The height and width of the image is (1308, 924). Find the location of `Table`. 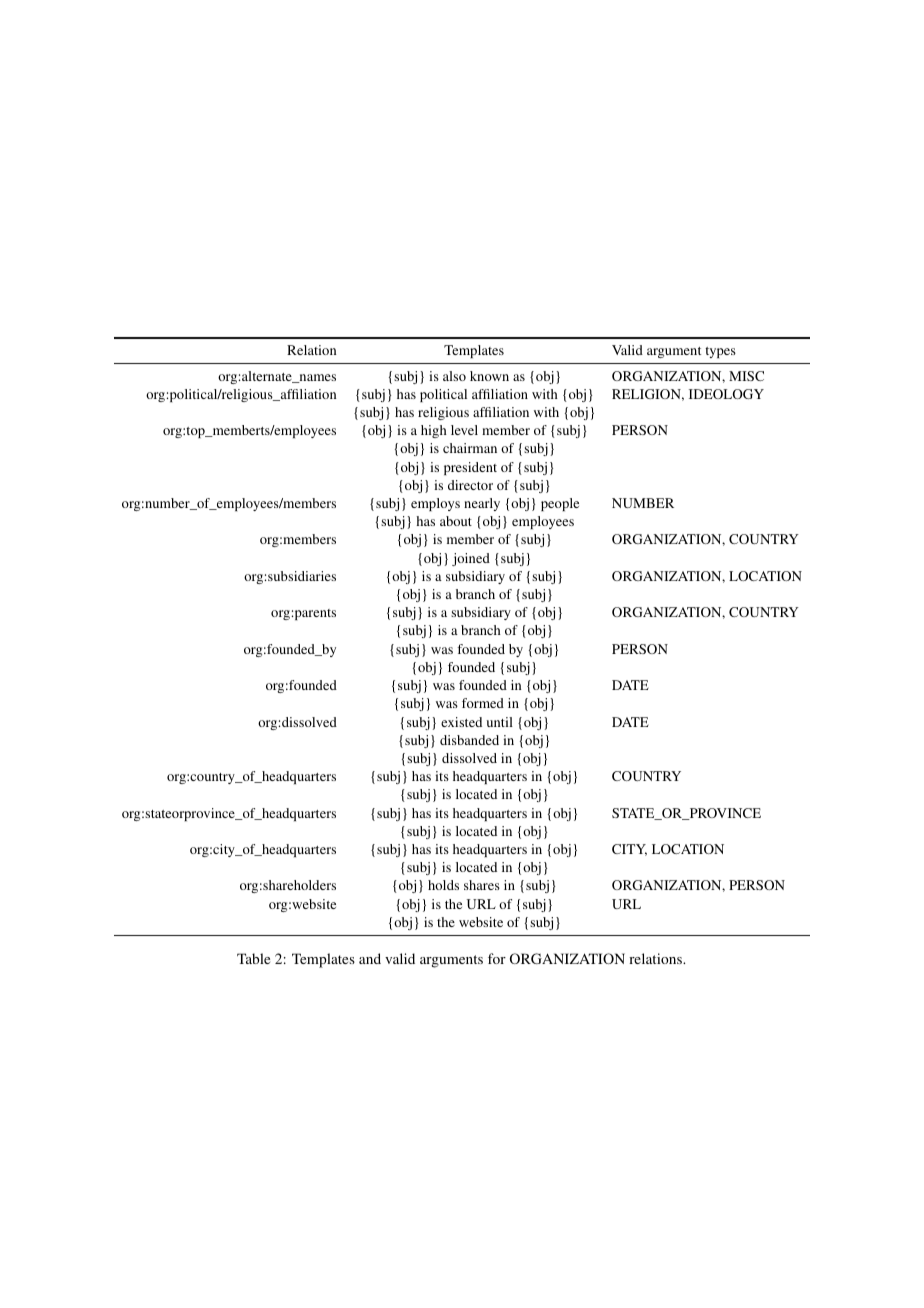

Table is located at coordinates (253, 958).
